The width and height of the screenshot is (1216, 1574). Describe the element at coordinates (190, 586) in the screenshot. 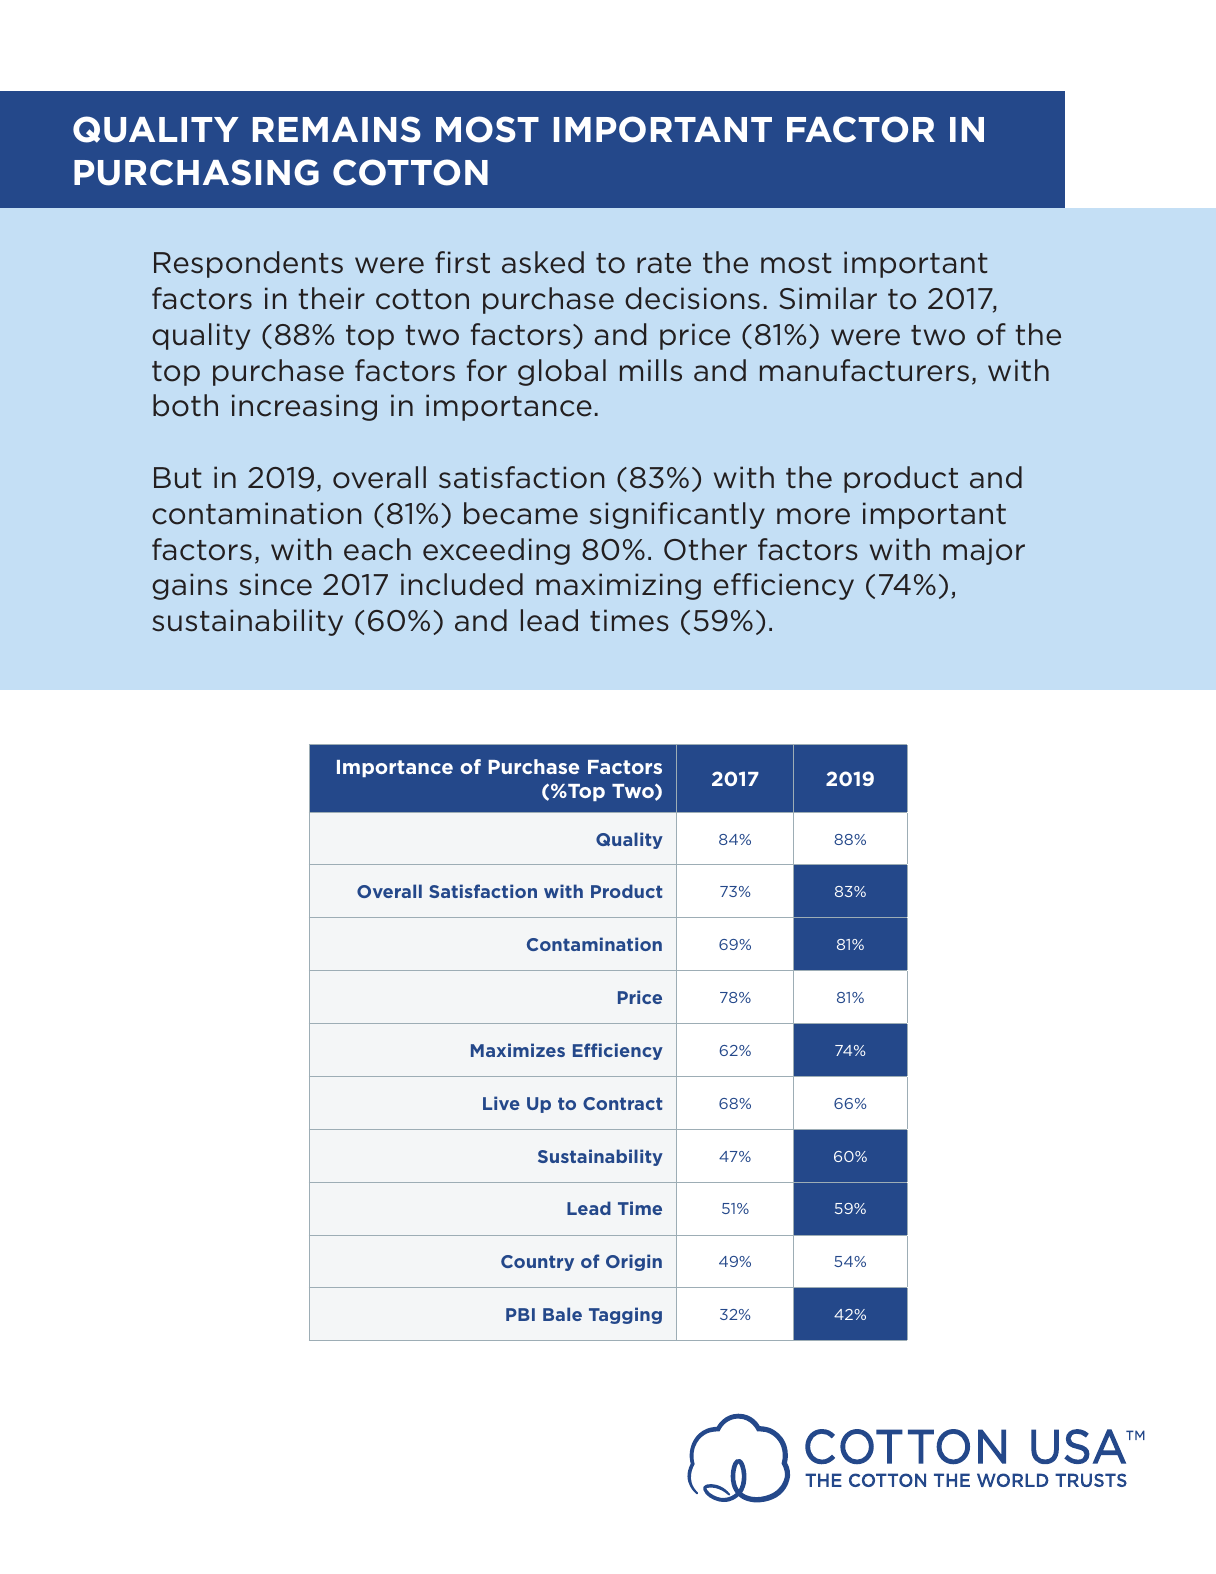

I see `gains` at that location.
